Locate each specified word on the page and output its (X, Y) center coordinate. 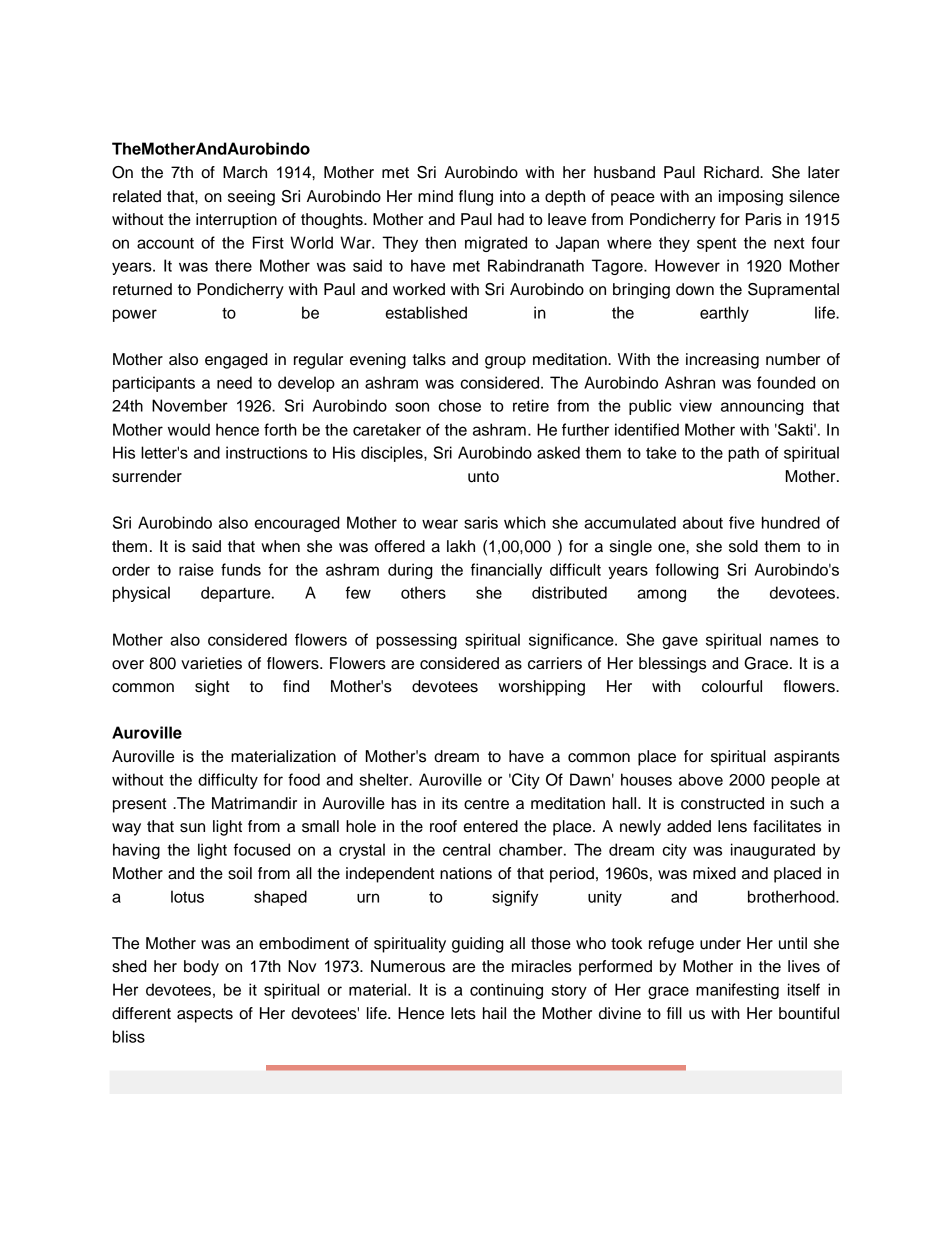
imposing (751, 198)
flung (476, 198)
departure (237, 594)
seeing (251, 198)
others (423, 592)
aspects (205, 1015)
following (687, 571)
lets (463, 1013)
